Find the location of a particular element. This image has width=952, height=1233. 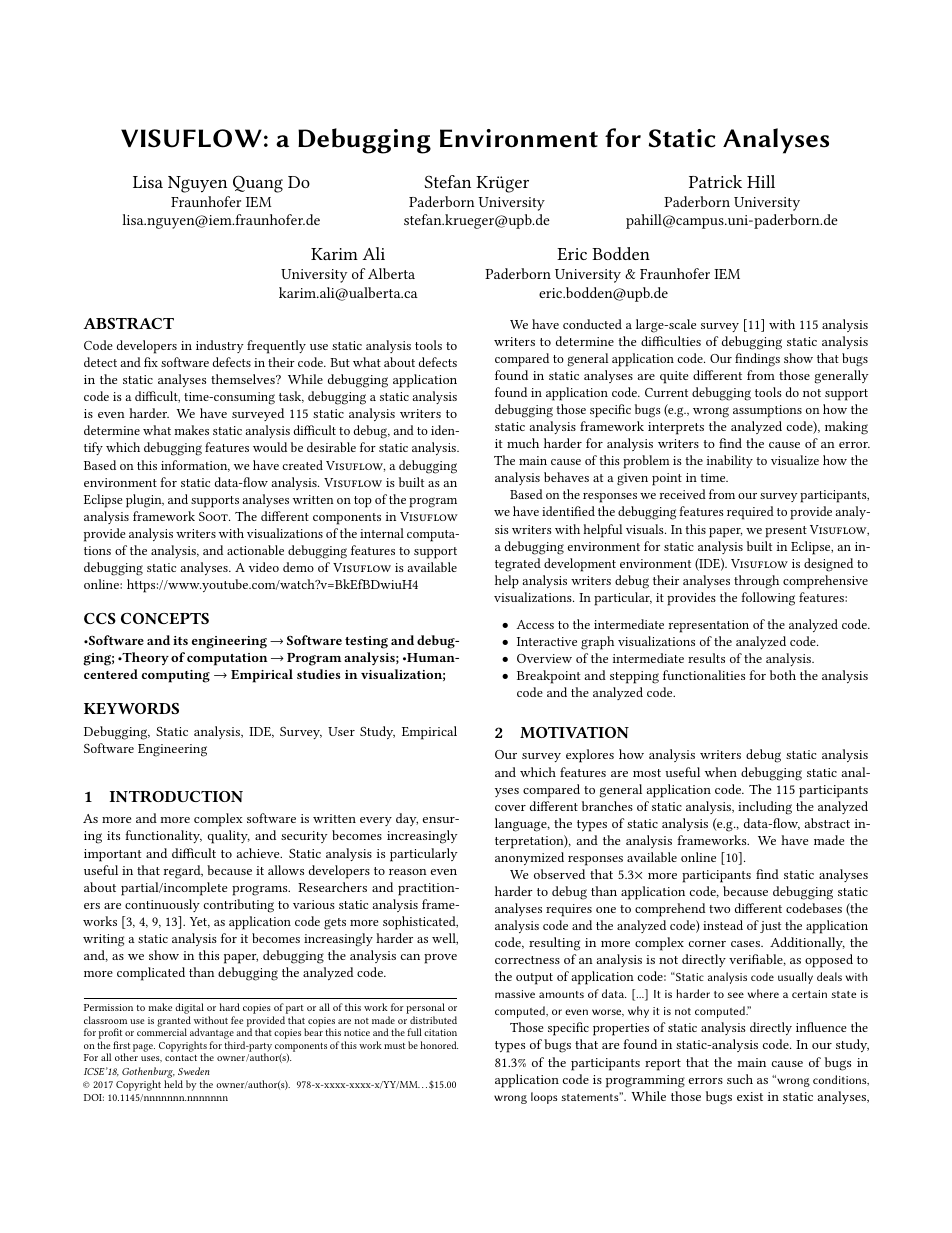

such is located at coordinates (740, 1079).
